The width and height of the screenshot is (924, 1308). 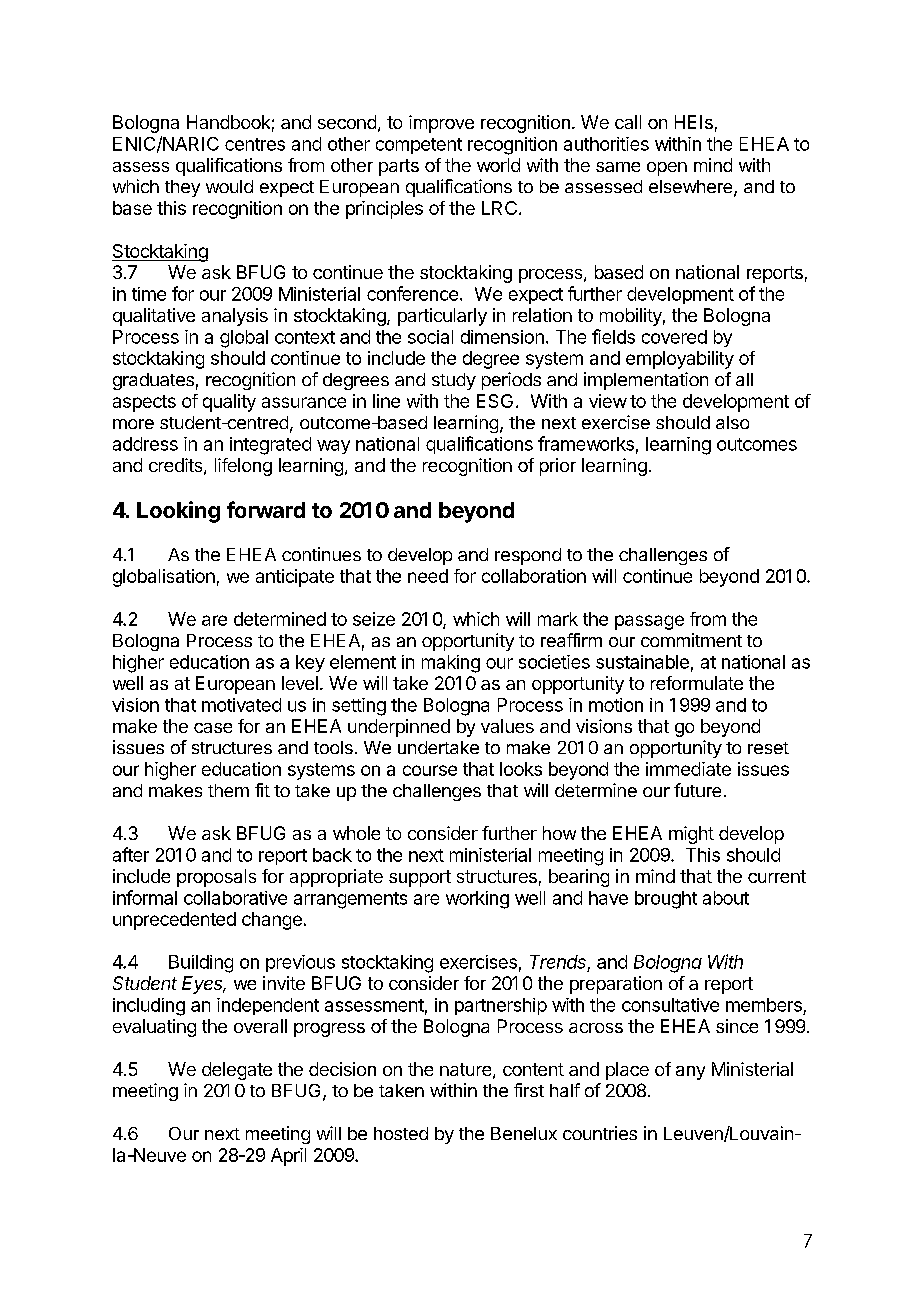 What do you see at coordinates (451, 664) in the screenshot?
I see `making` at bounding box center [451, 664].
